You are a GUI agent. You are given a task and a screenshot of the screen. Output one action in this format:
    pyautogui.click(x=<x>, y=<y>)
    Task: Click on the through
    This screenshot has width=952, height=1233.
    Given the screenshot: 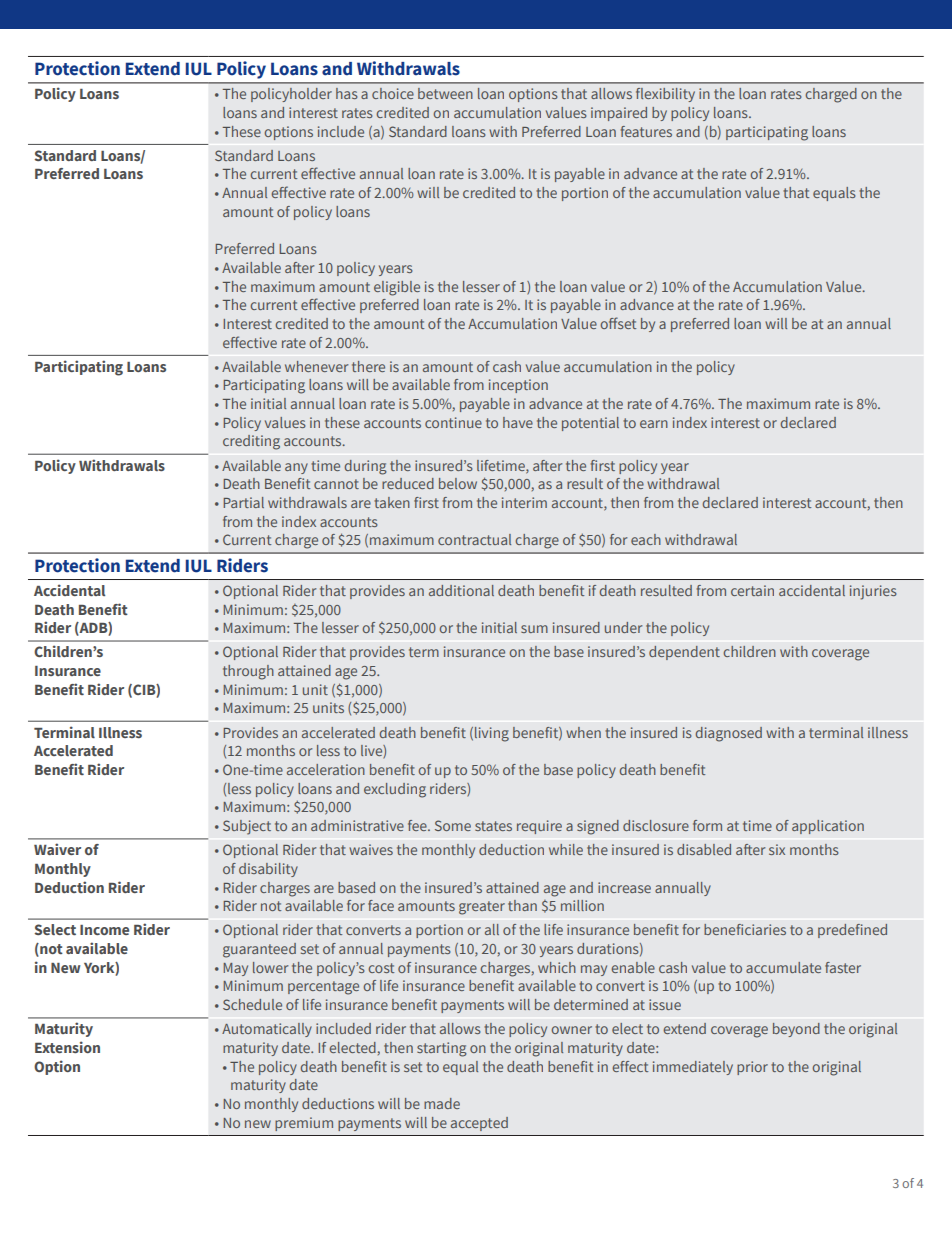 What is the action you would take?
    pyautogui.click(x=248, y=672)
